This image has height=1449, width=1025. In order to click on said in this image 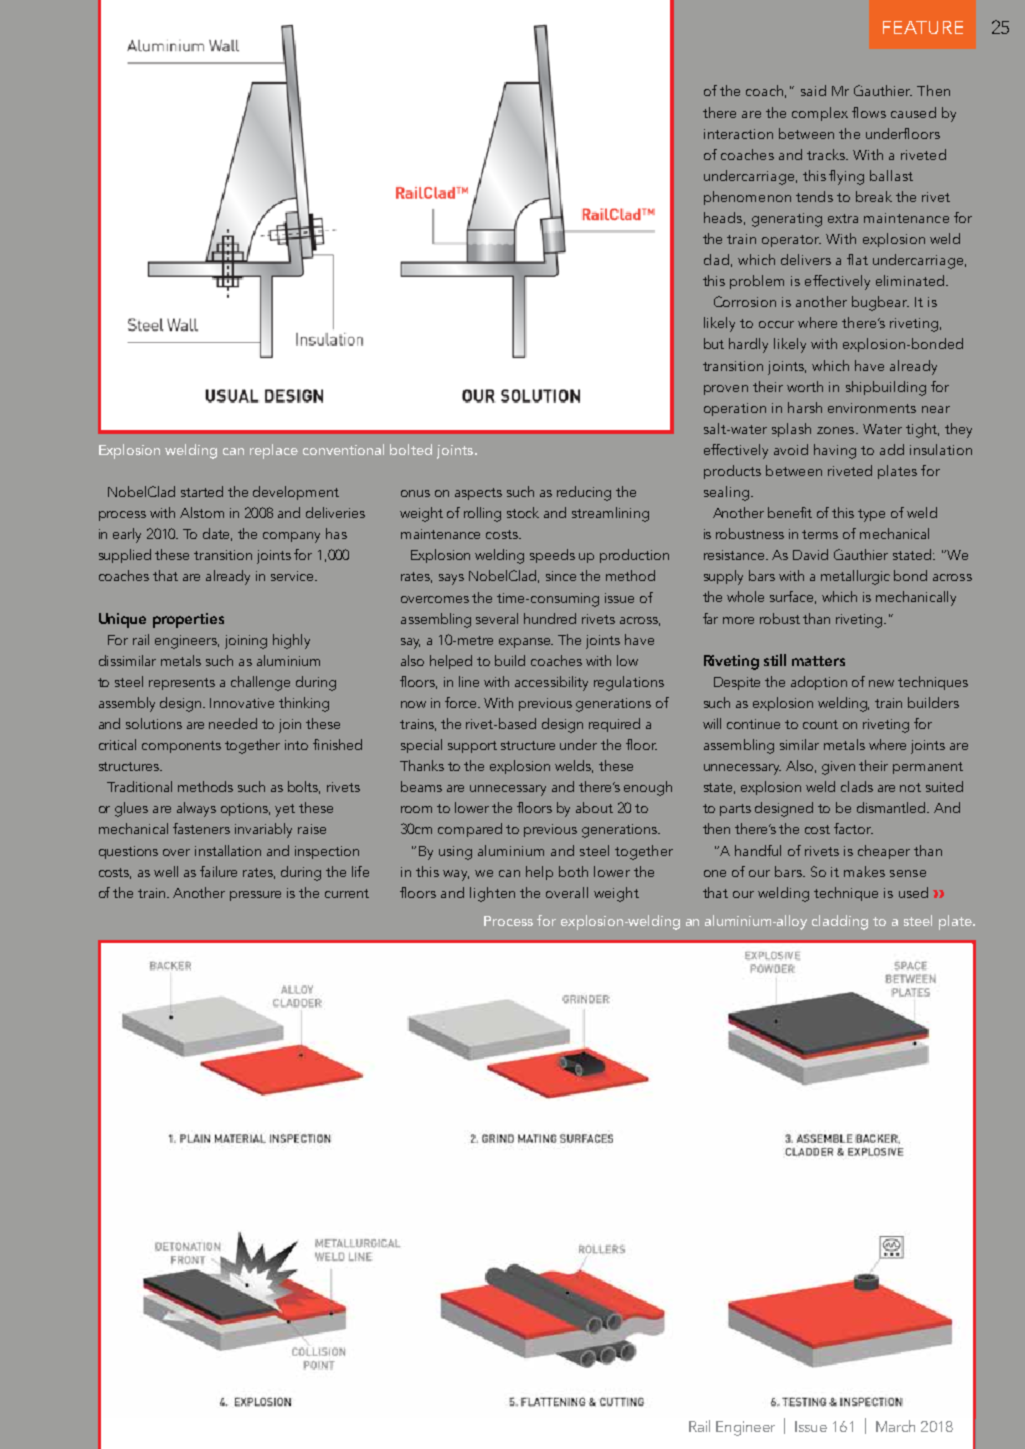, I will do `click(813, 90)`.
